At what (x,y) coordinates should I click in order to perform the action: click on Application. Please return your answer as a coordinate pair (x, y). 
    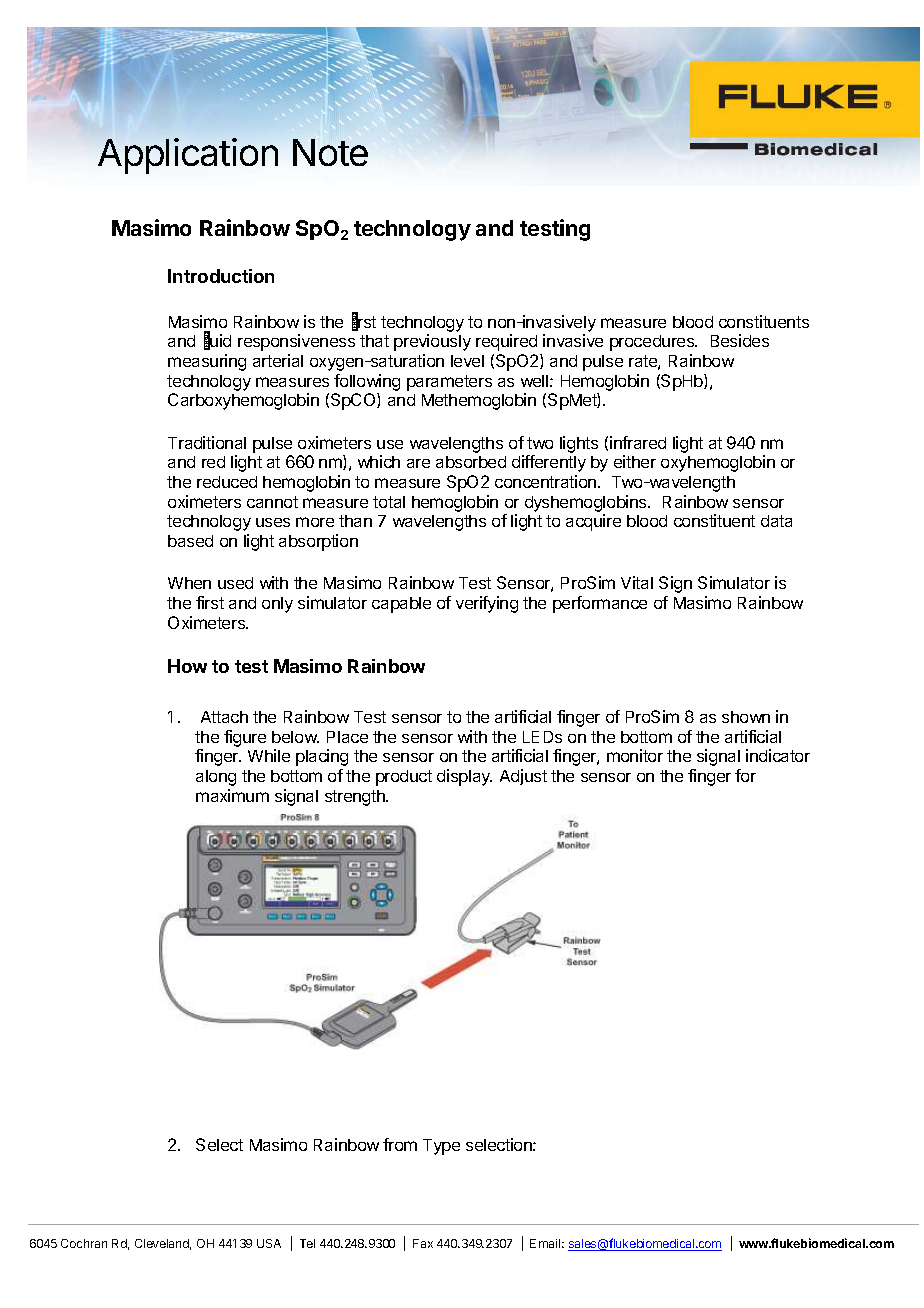
    Looking at the image, I should click on (188, 156).
